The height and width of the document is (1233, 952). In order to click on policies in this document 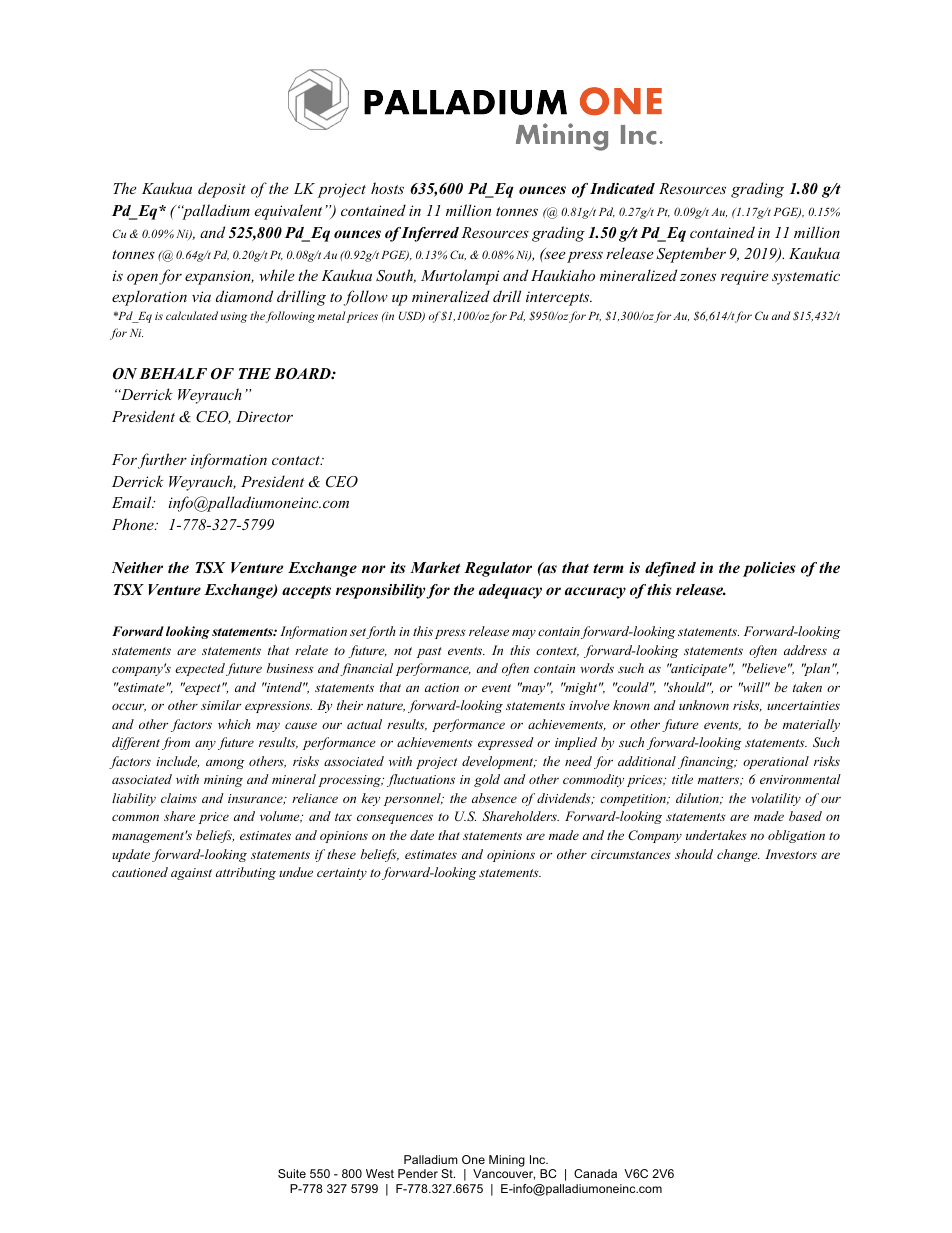, I will do `click(769, 569)`.
